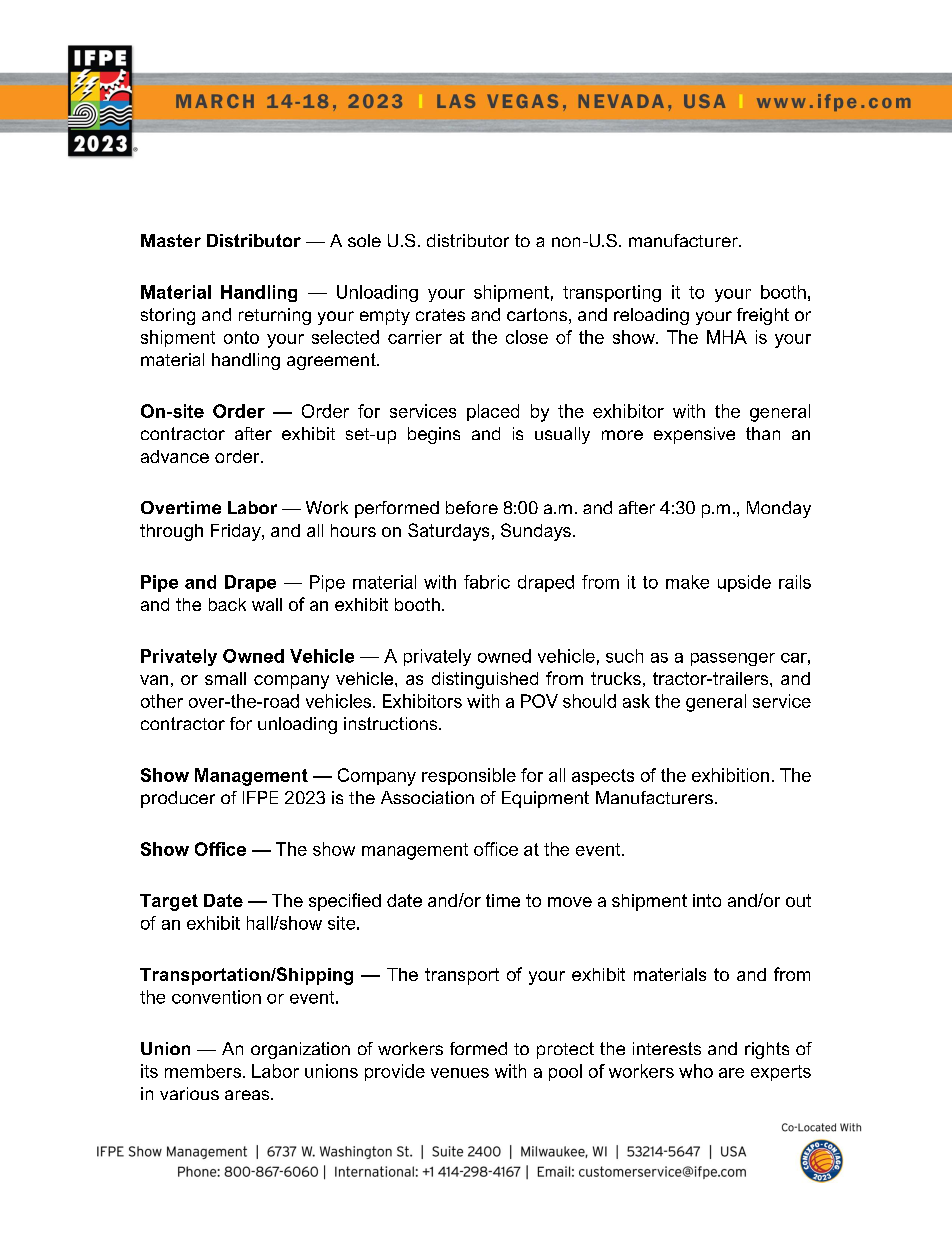 The image size is (952, 1233). What do you see at coordinates (203, 1071) in the page?
I see `members` at bounding box center [203, 1071].
